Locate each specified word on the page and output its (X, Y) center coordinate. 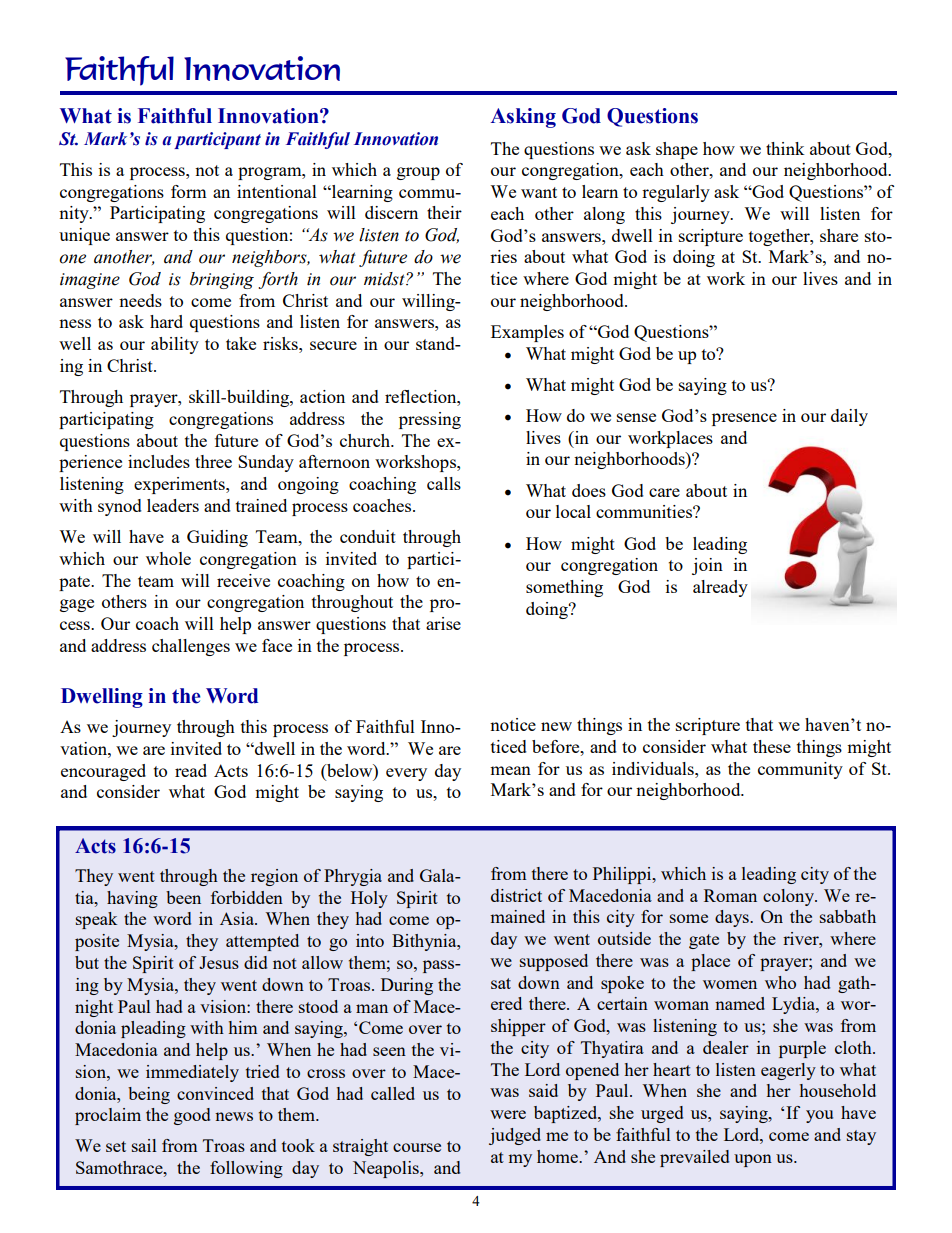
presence (744, 419)
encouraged (103, 772)
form (189, 191)
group (418, 173)
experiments (180, 485)
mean (510, 770)
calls (444, 483)
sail (144, 1145)
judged (515, 1136)
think (785, 148)
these (772, 746)
